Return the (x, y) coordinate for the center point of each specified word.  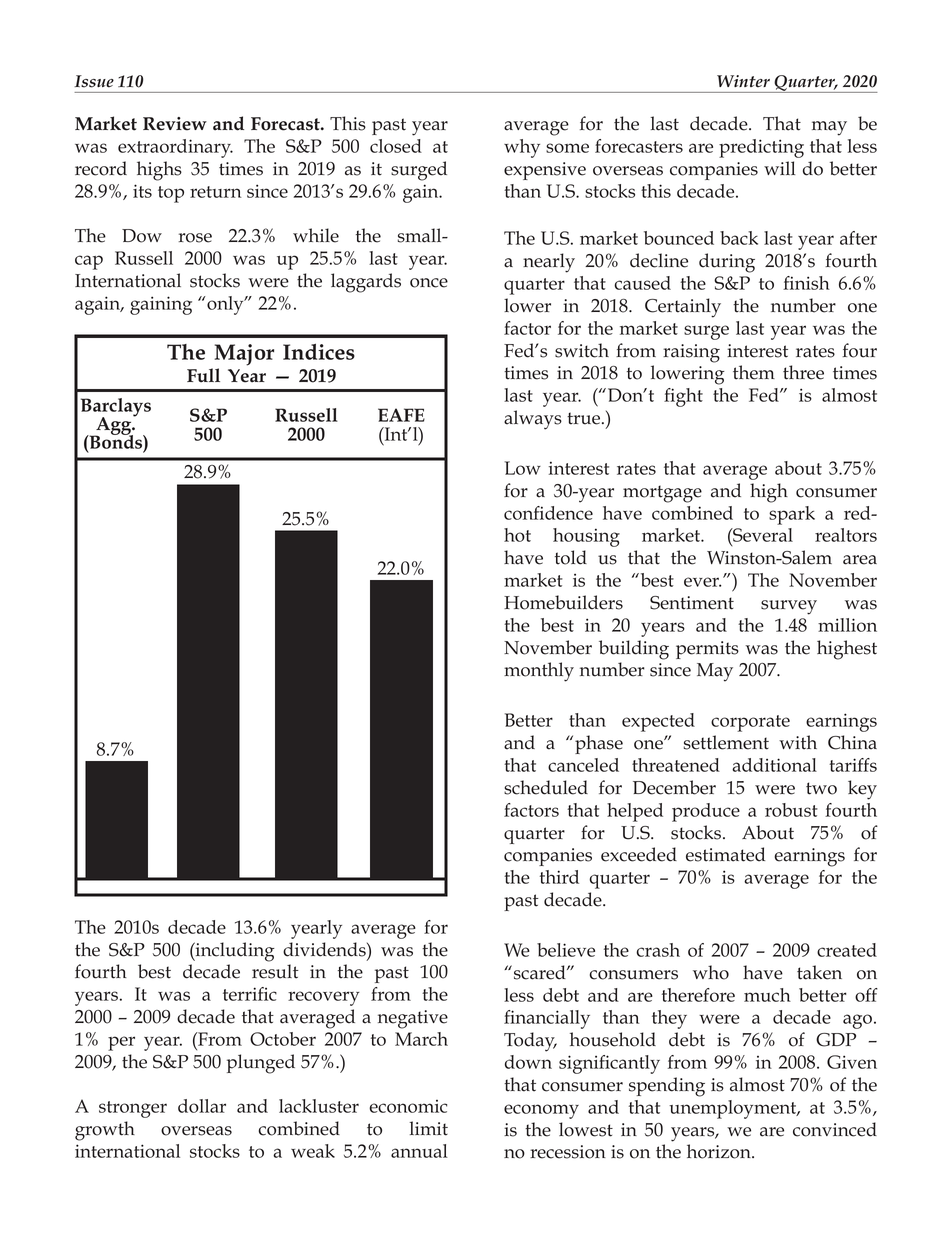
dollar (202, 1106)
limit (429, 1128)
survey (789, 607)
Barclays (116, 408)
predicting (761, 148)
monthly (539, 672)
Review (175, 124)
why (522, 148)
